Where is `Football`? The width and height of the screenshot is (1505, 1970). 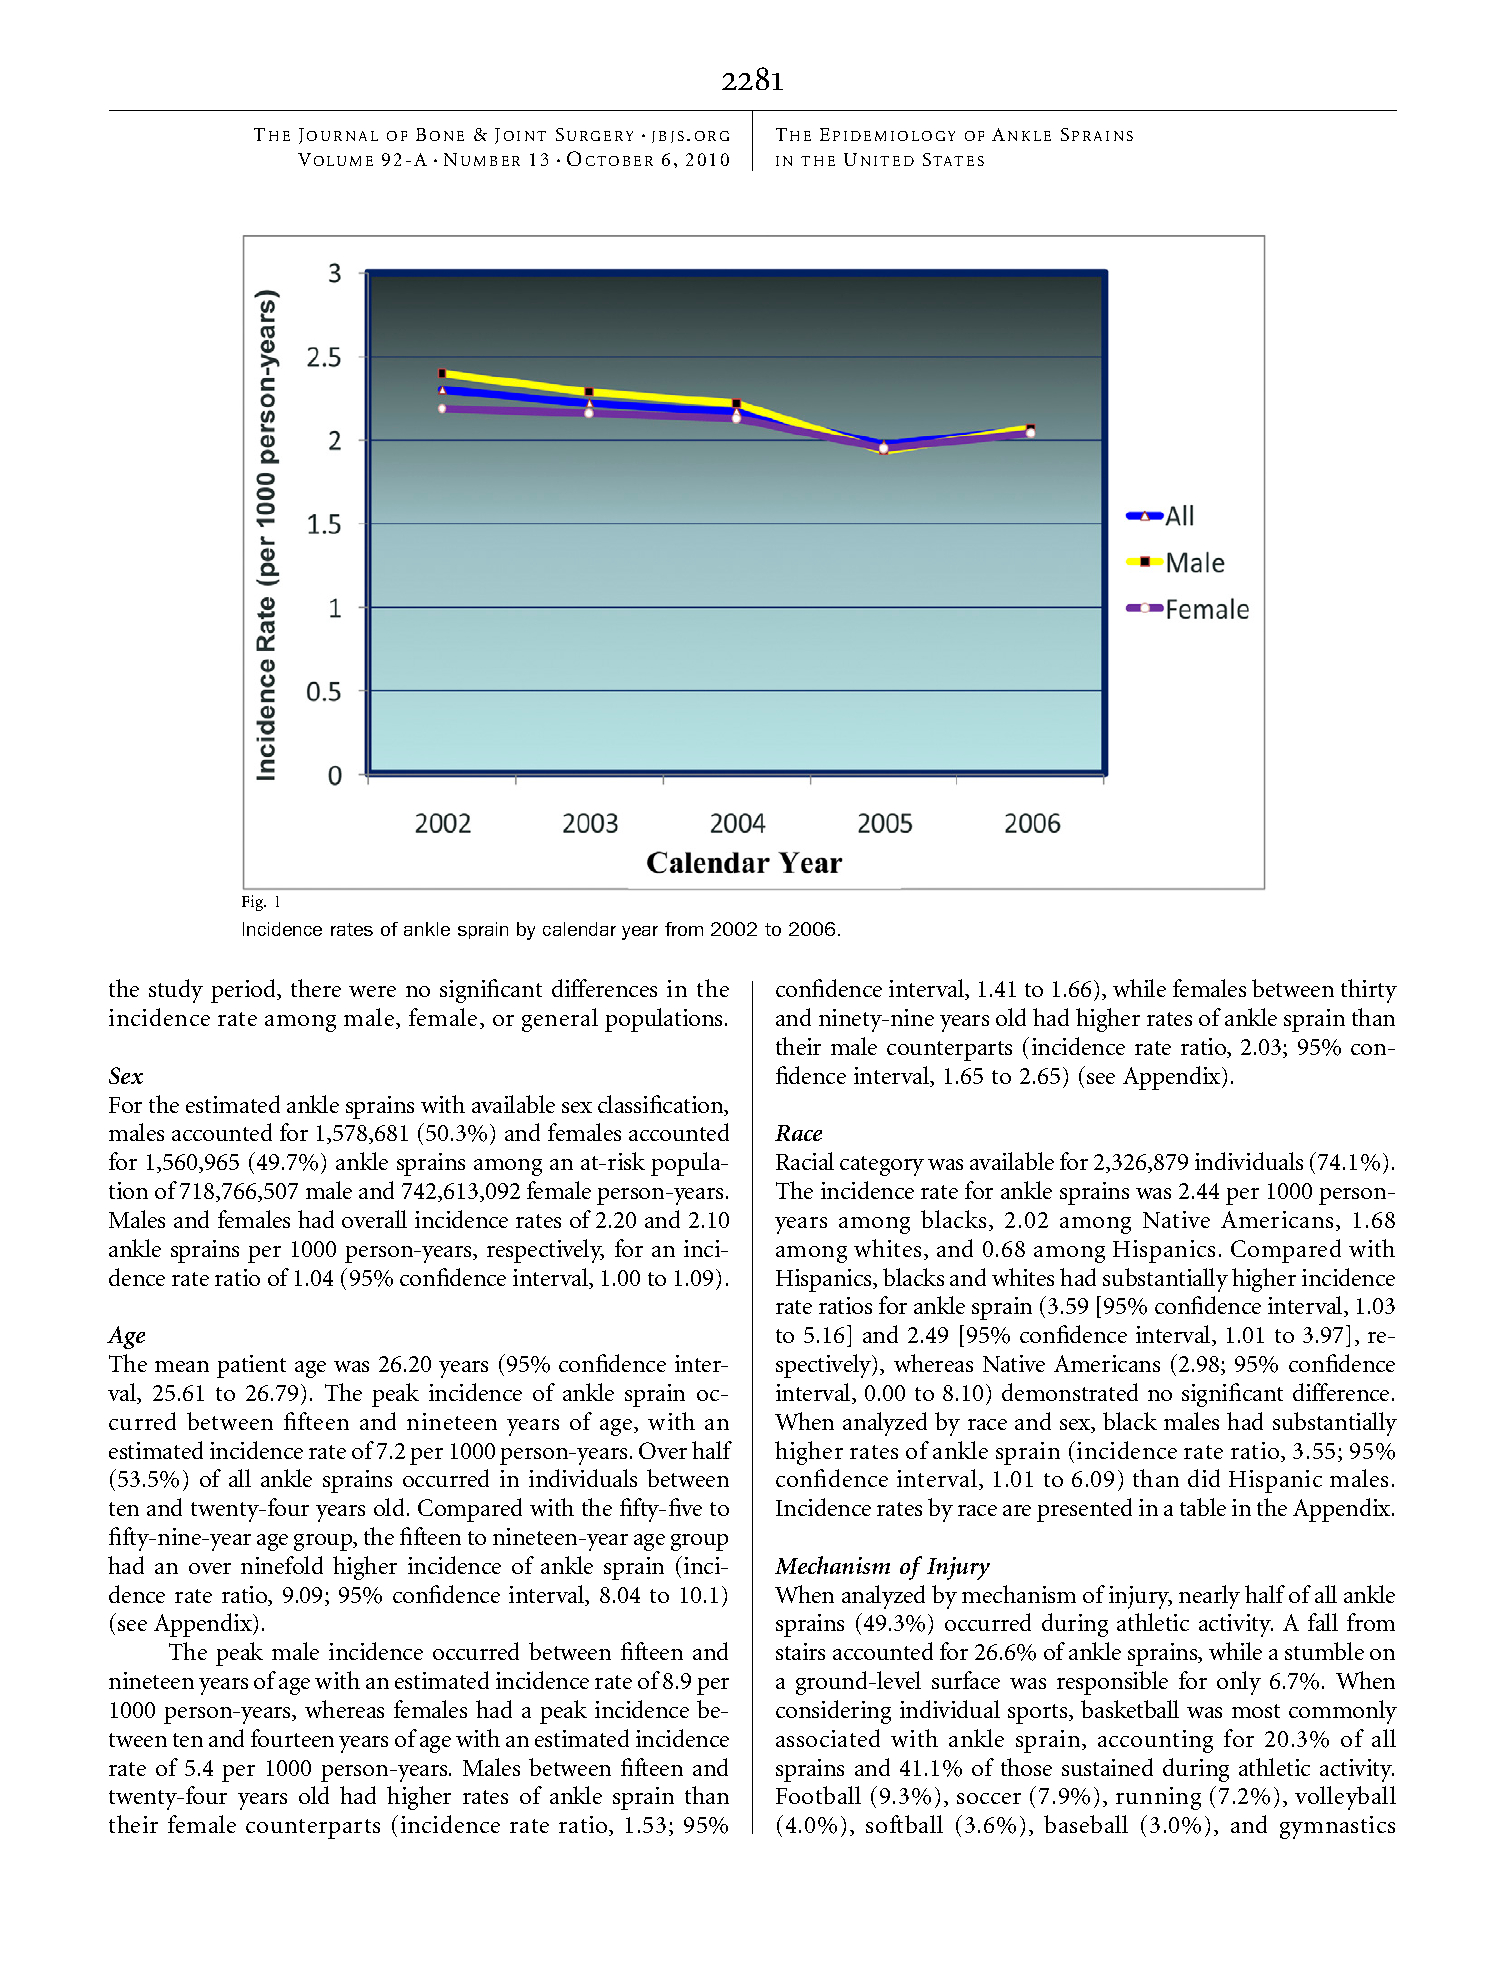
Football is located at coordinates (818, 1795).
